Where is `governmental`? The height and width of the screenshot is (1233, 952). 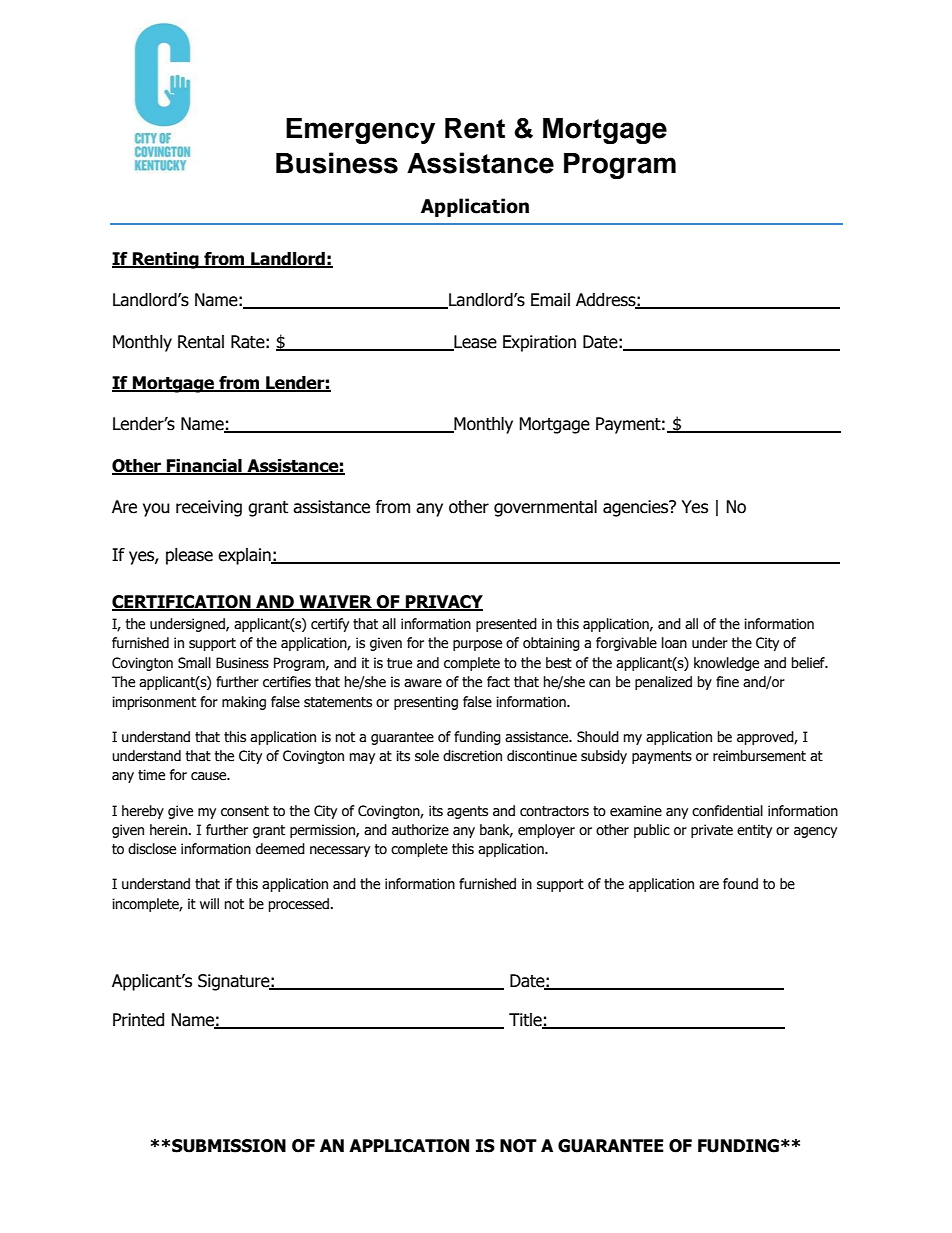 governmental is located at coordinates (545, 508).
